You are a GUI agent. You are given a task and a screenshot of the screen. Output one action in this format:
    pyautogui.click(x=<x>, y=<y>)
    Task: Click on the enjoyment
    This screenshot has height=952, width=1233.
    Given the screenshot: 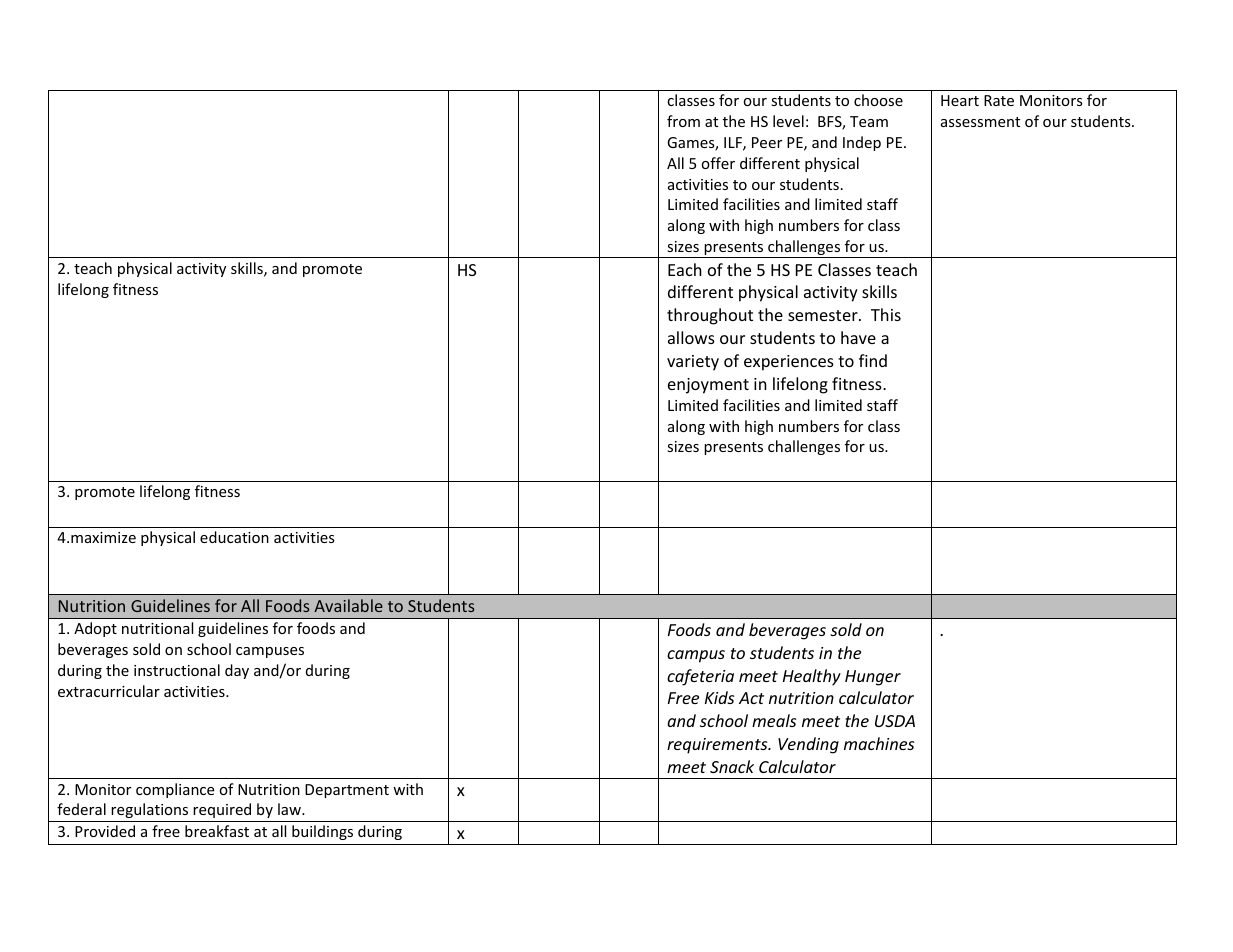 What is the action you would take?
    pyautogui.click(x=708, y=386)
